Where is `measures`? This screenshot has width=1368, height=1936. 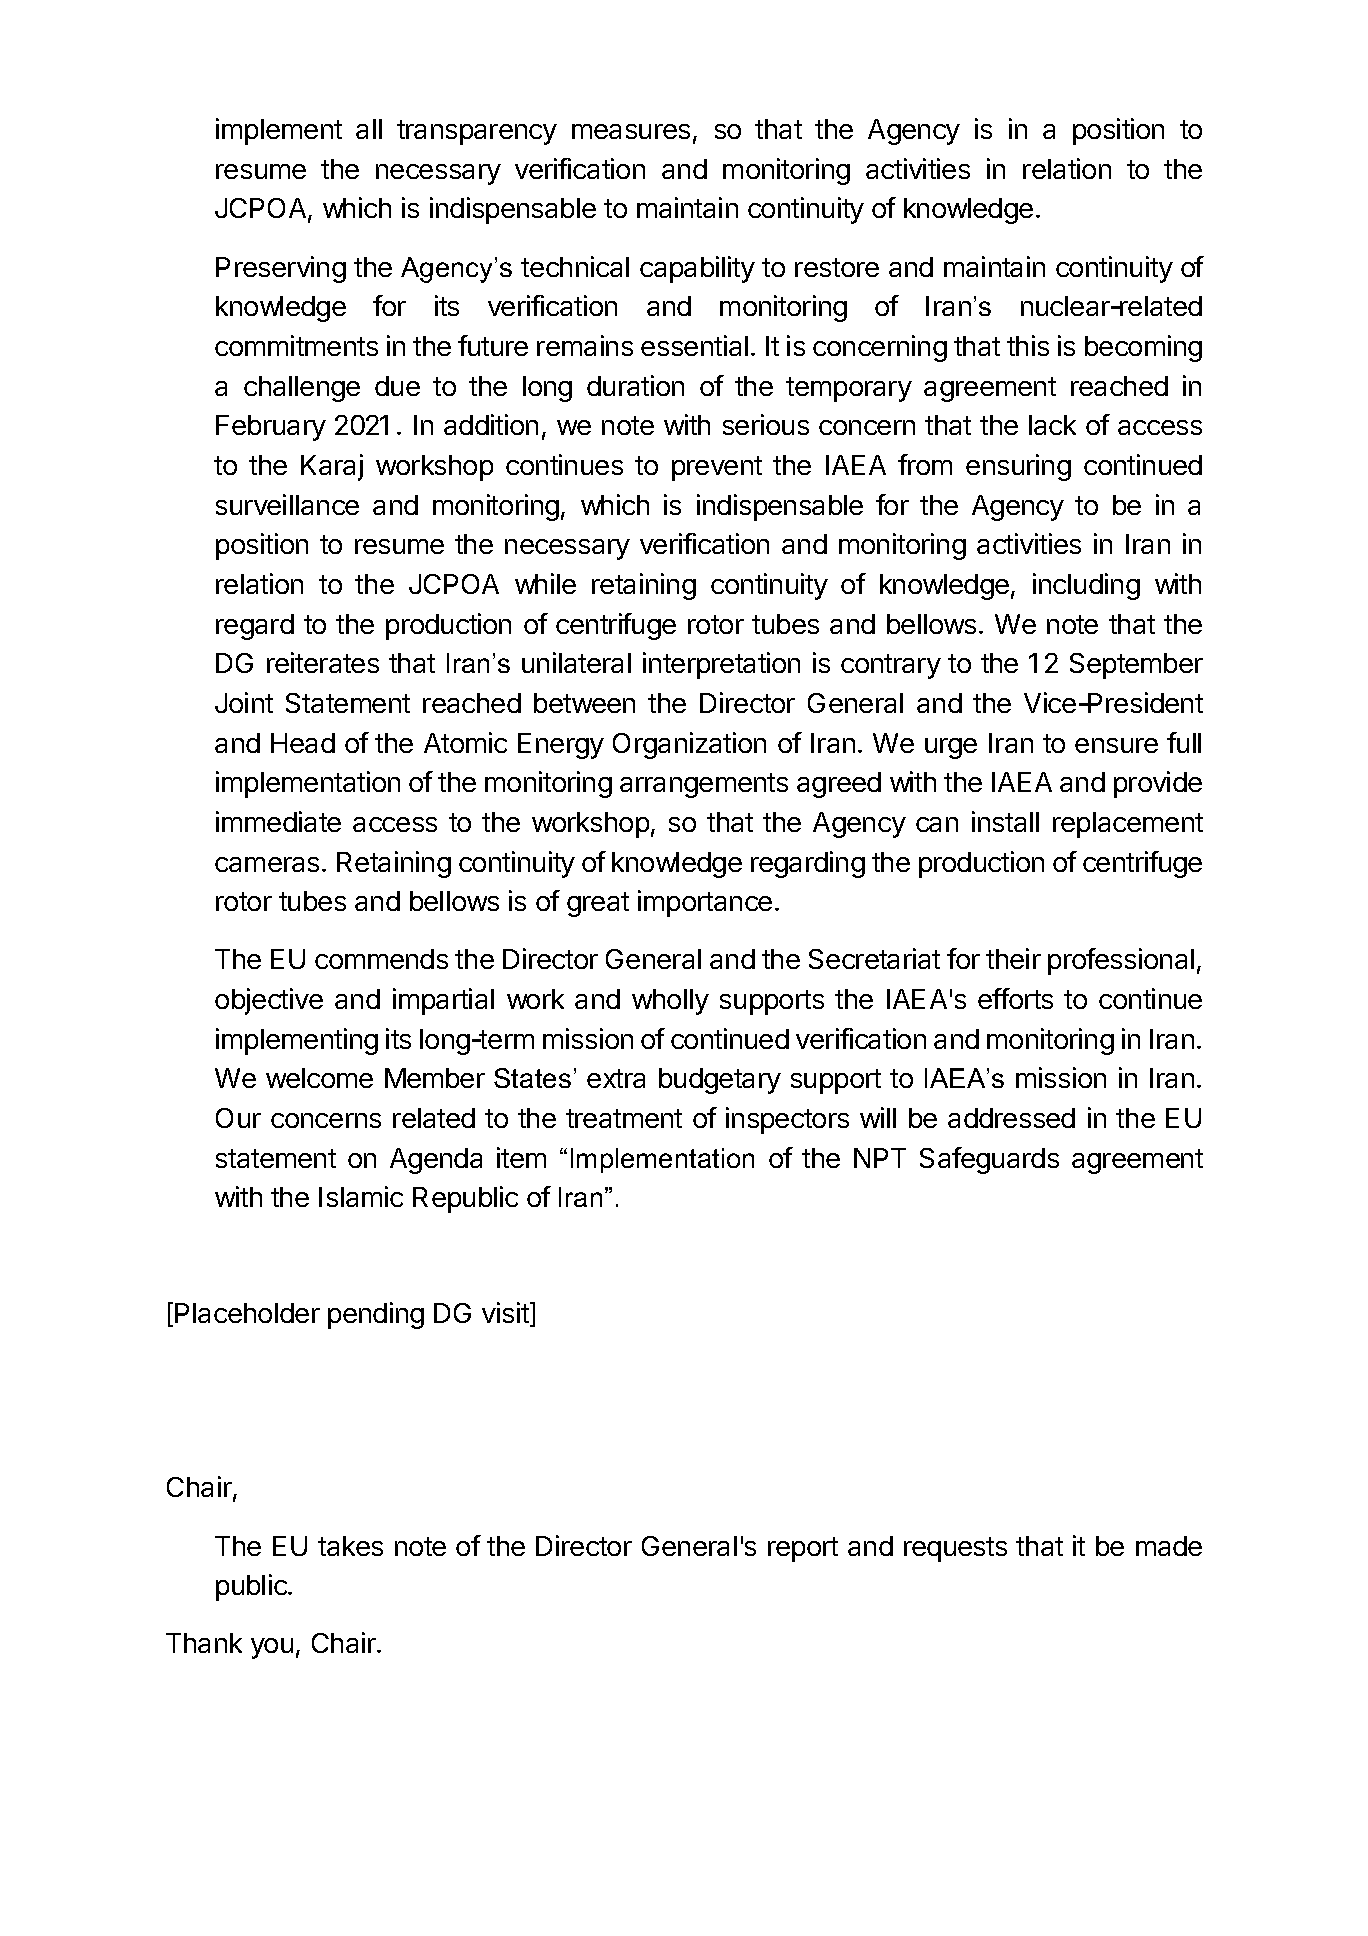
measures is located at coordinates (631, 131).
